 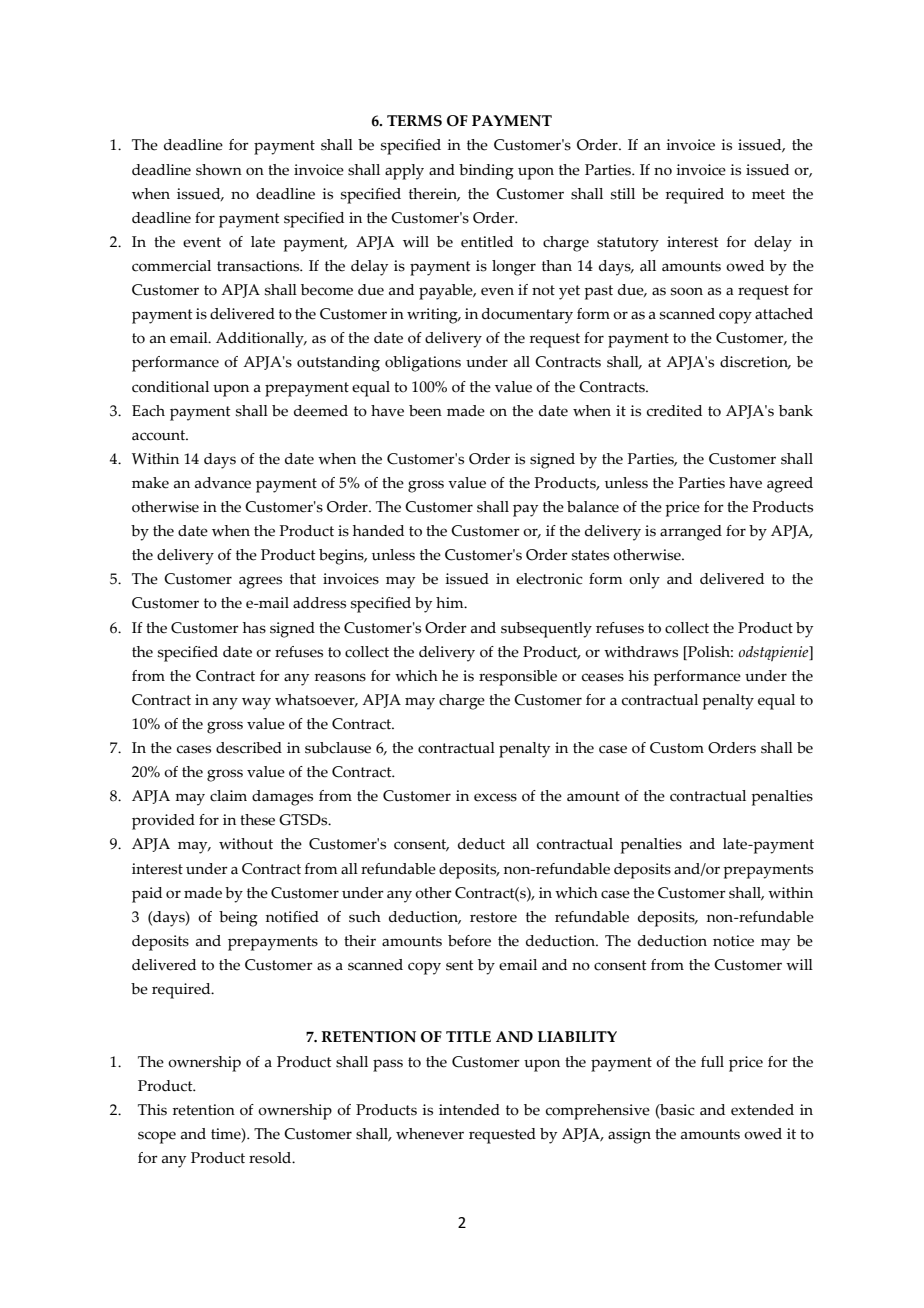 I want to click on excess, so click(x=495, y=797).
